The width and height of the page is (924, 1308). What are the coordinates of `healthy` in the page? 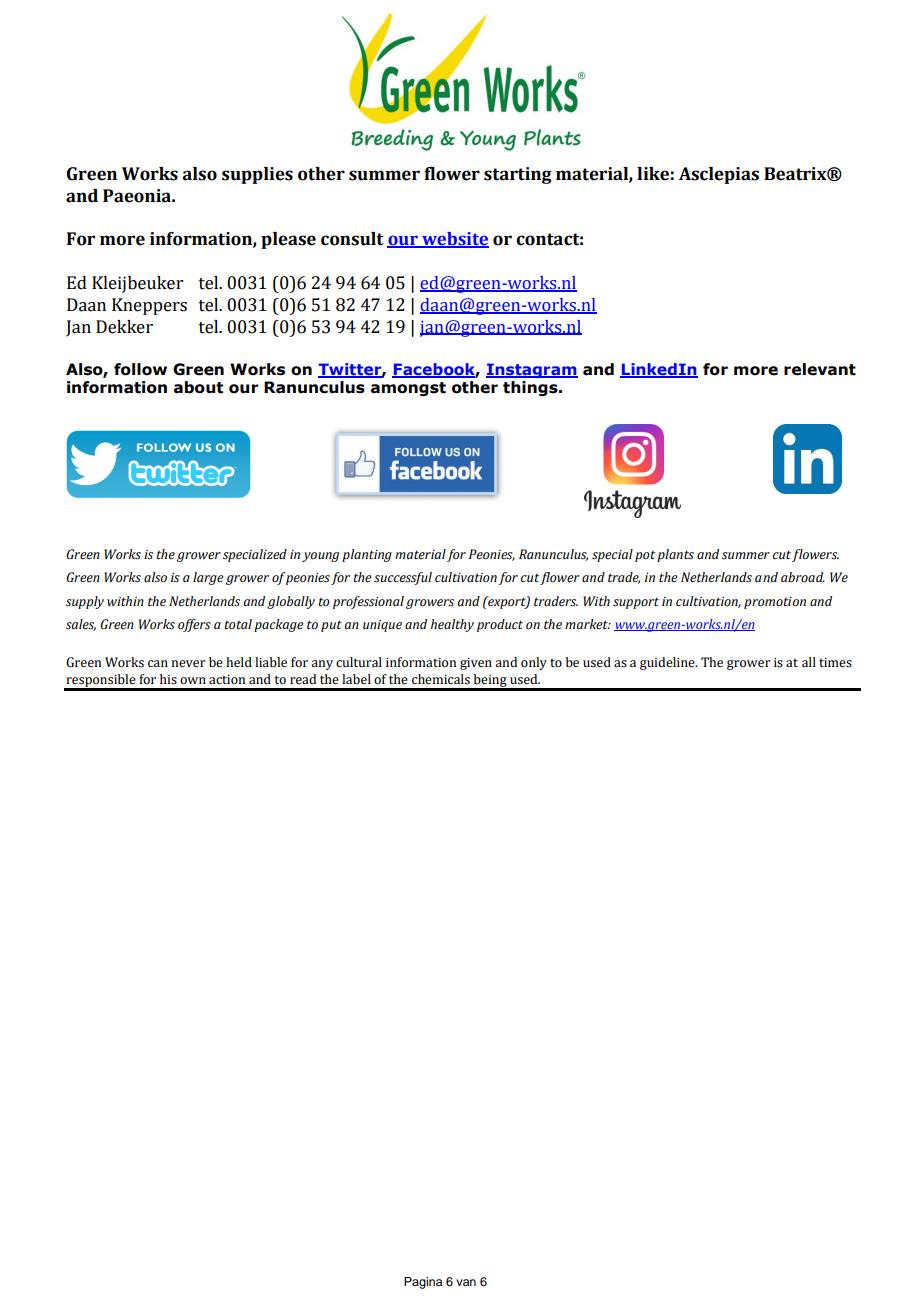 It's located at (452, 625).
